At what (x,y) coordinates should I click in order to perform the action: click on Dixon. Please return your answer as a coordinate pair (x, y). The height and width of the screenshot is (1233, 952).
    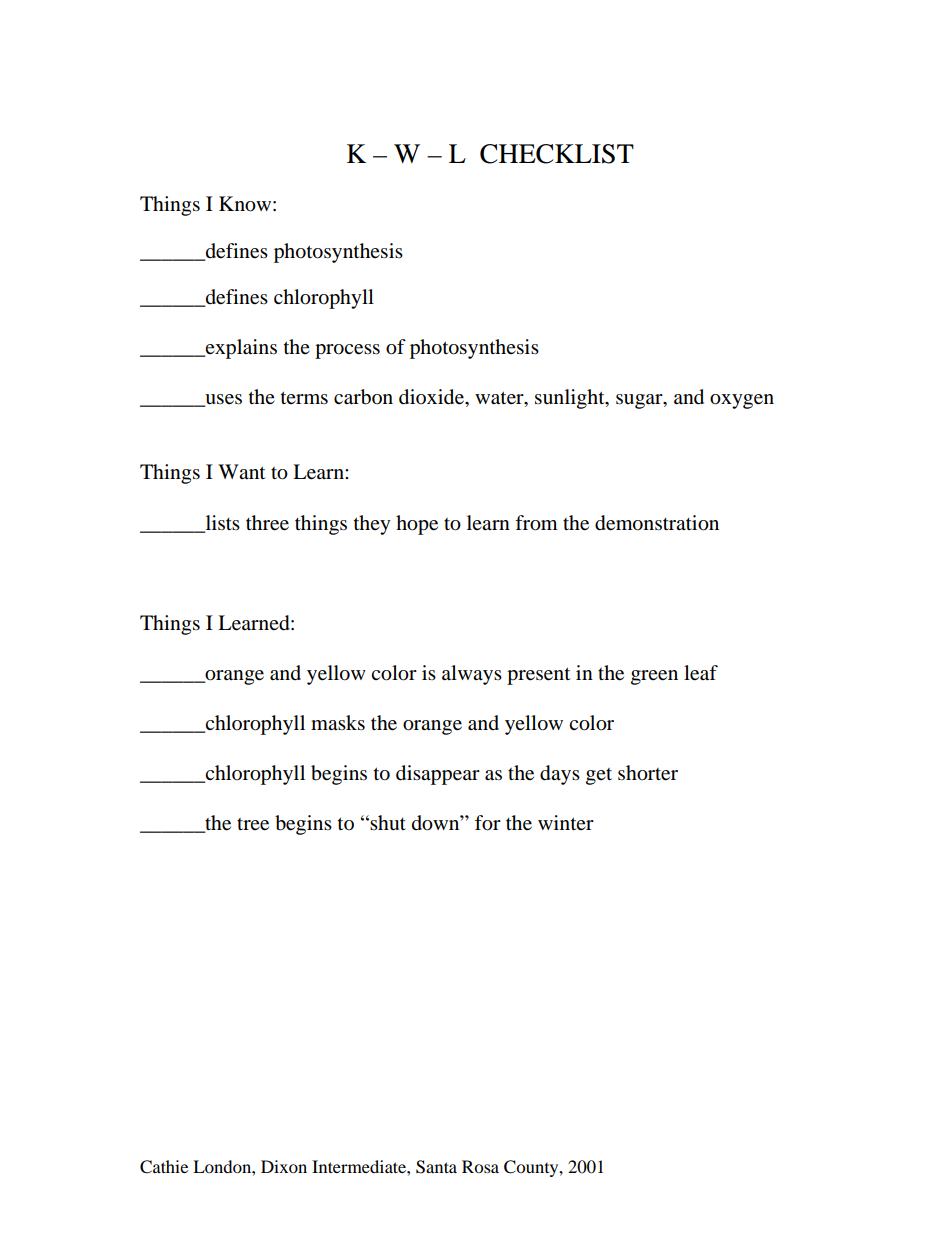
    Looking at the image, I should click on (284, 1166).
